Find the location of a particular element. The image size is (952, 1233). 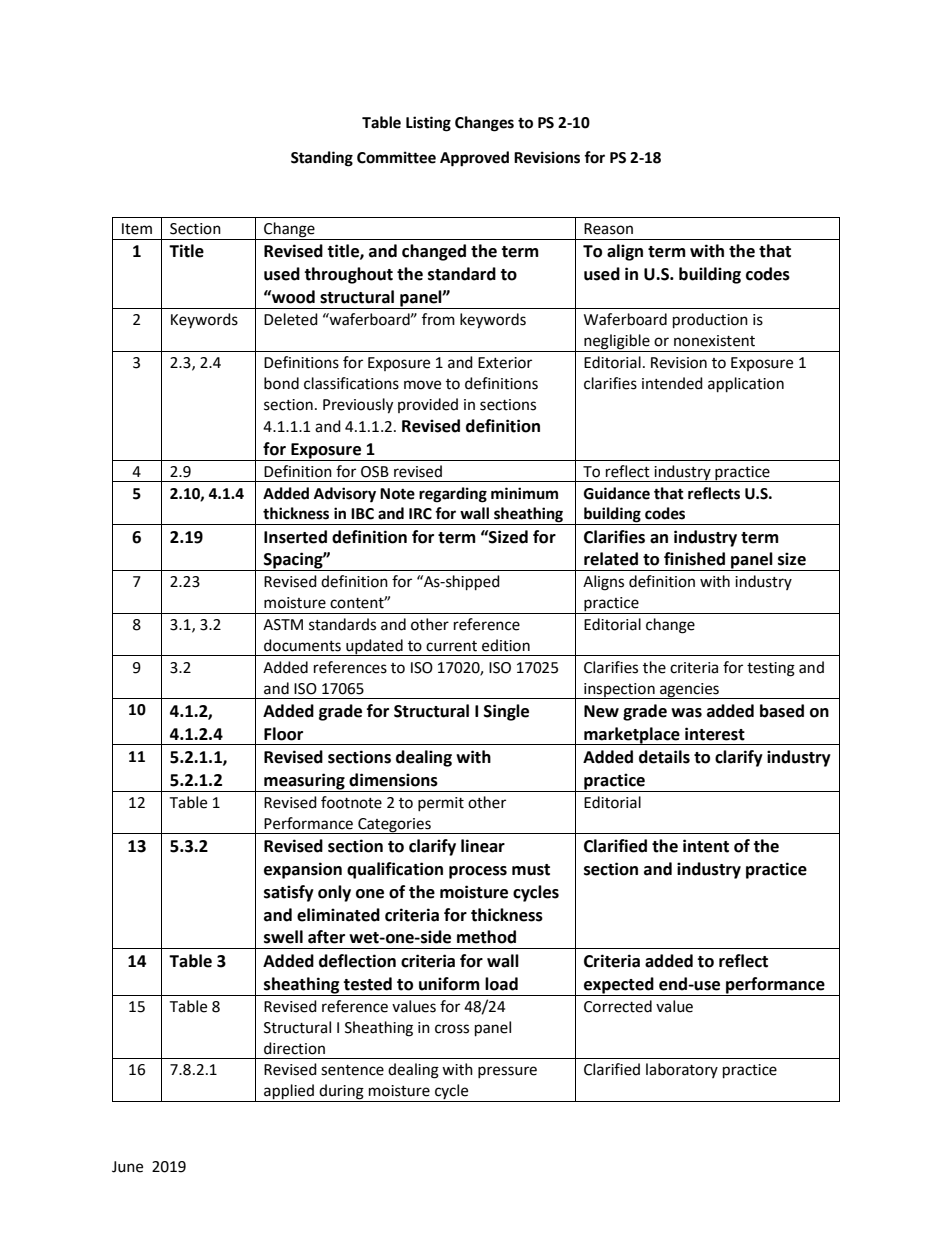

Inserted is located at coordinates (295, 537).
